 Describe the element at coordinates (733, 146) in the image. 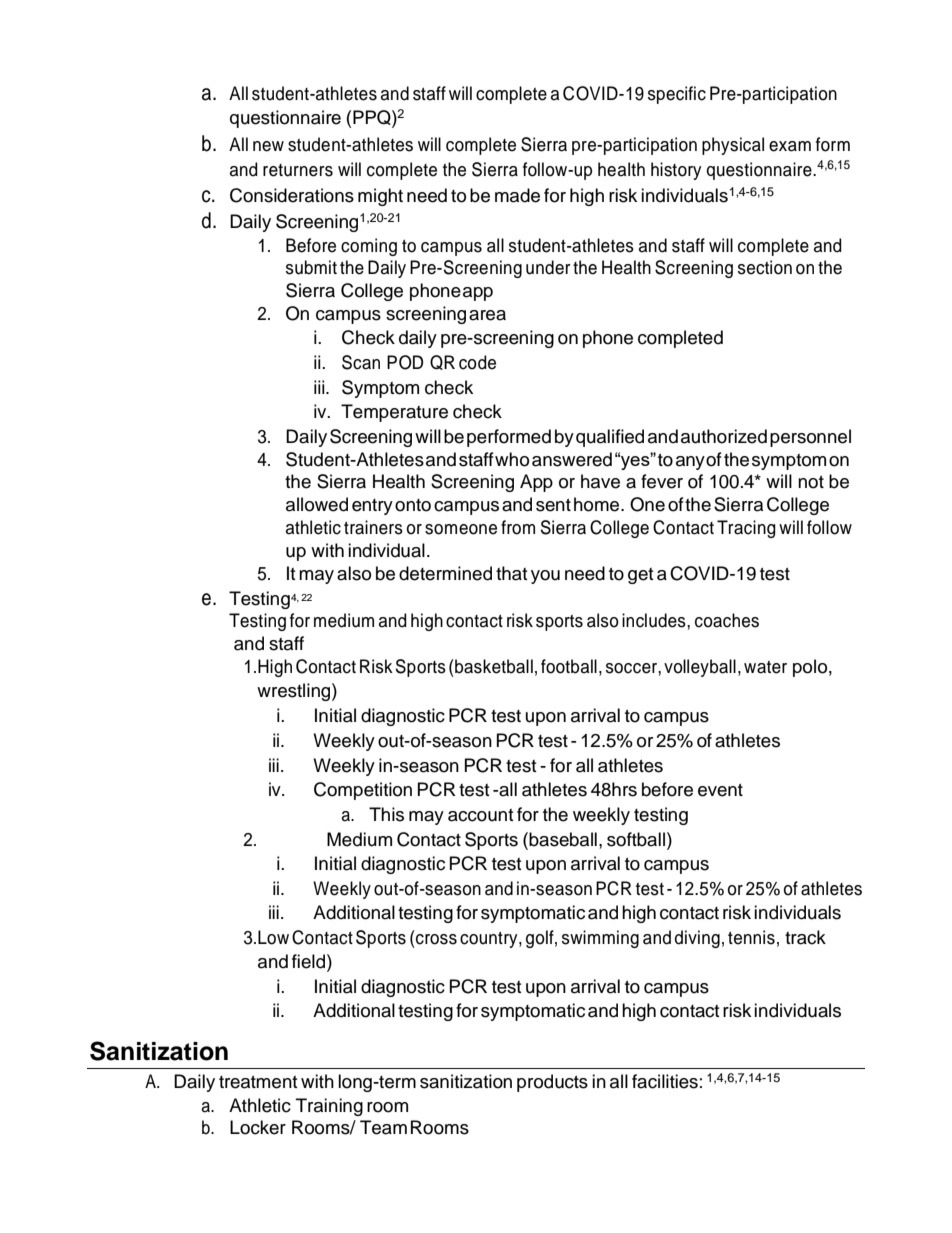

I see `physical` at that location.
